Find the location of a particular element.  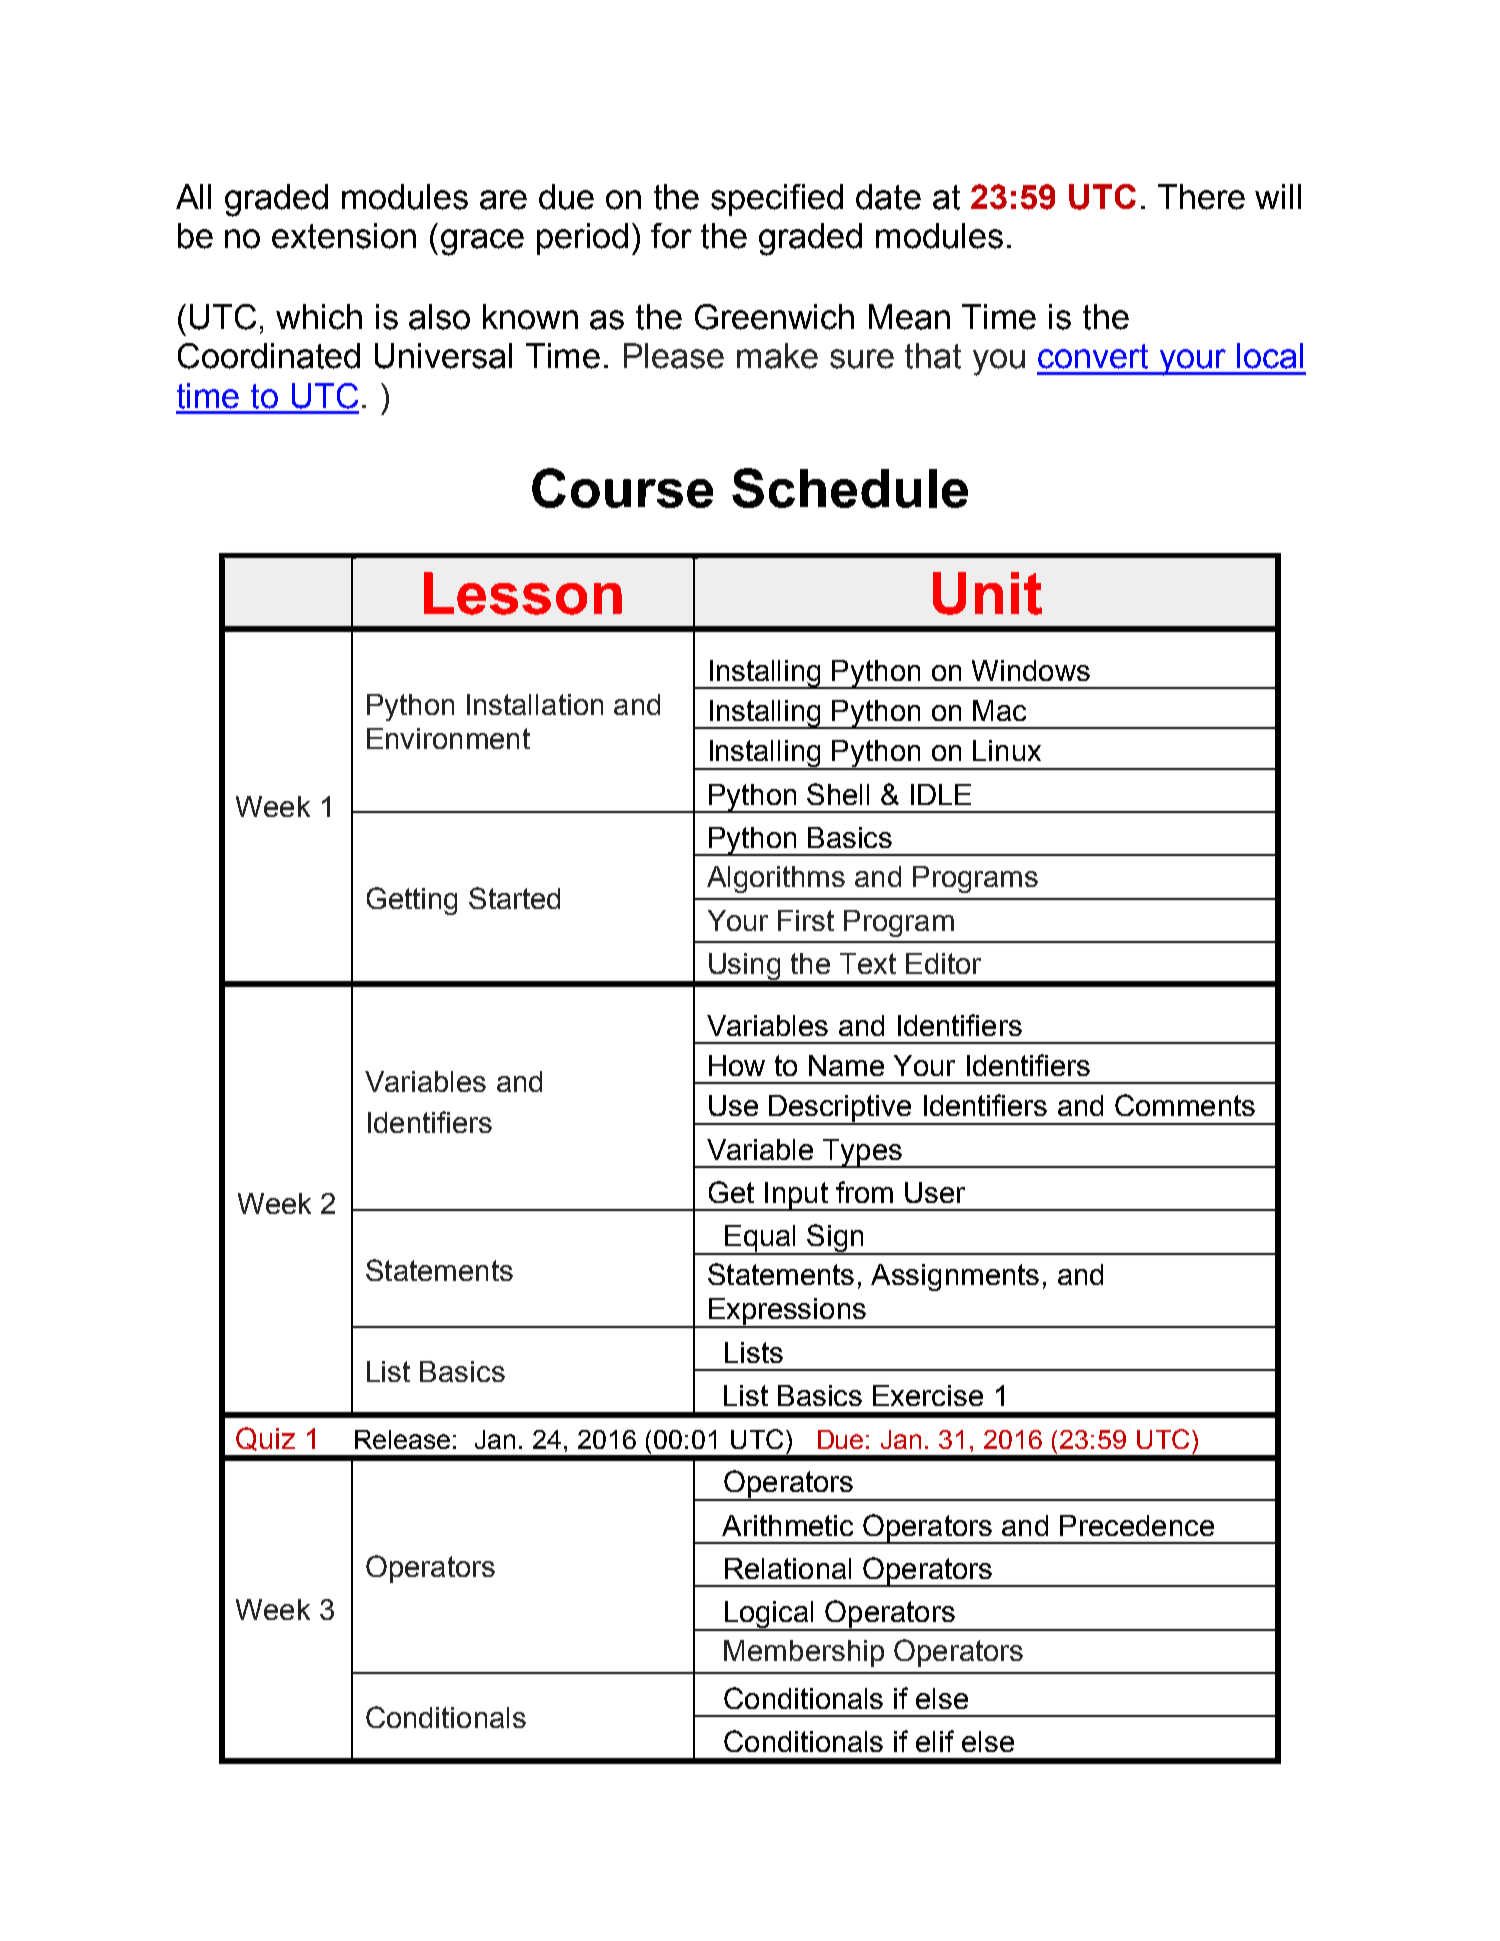

Membership is located at coordinates (804, 1653).
